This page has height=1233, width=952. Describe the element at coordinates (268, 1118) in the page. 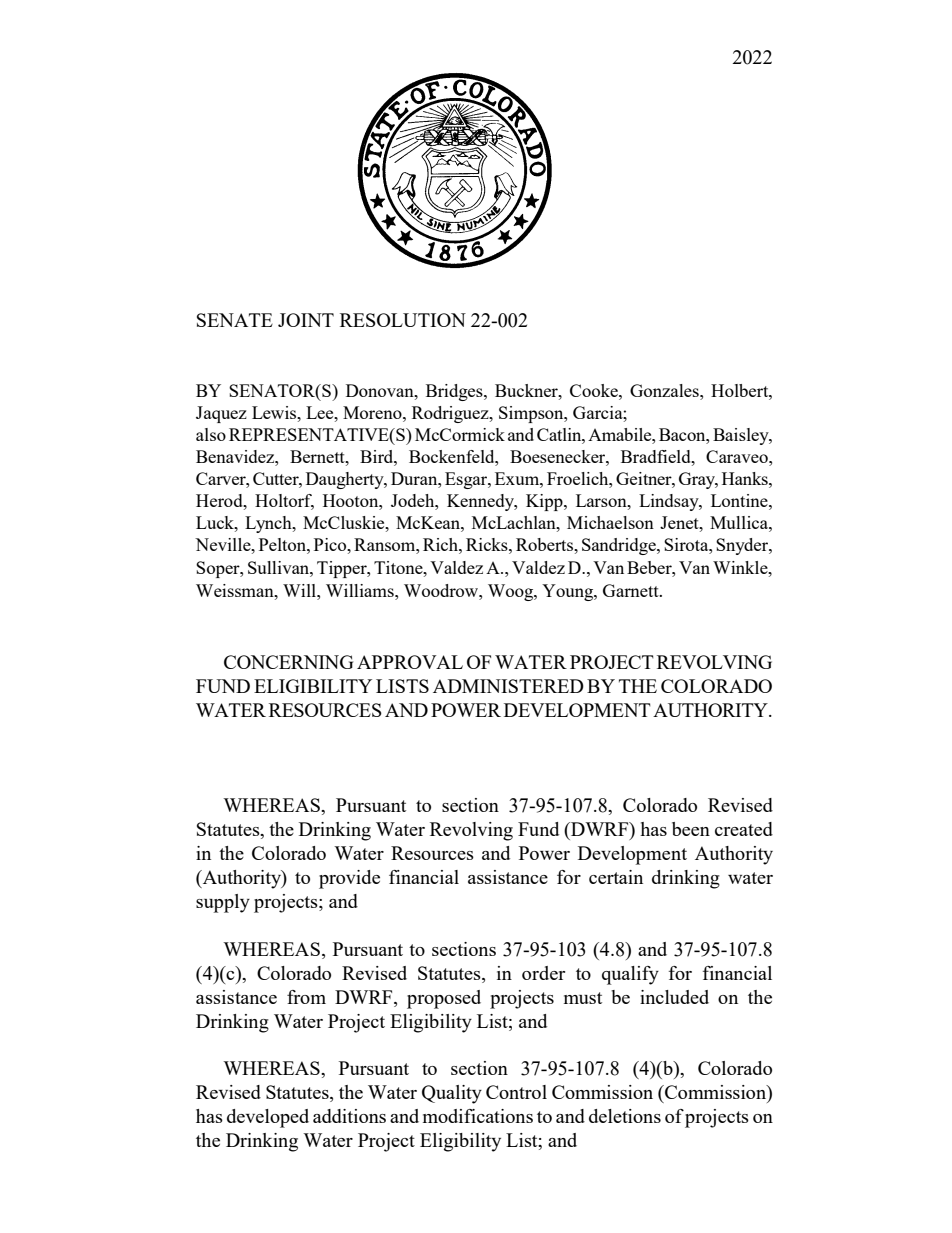

I see `developed` at that location.
